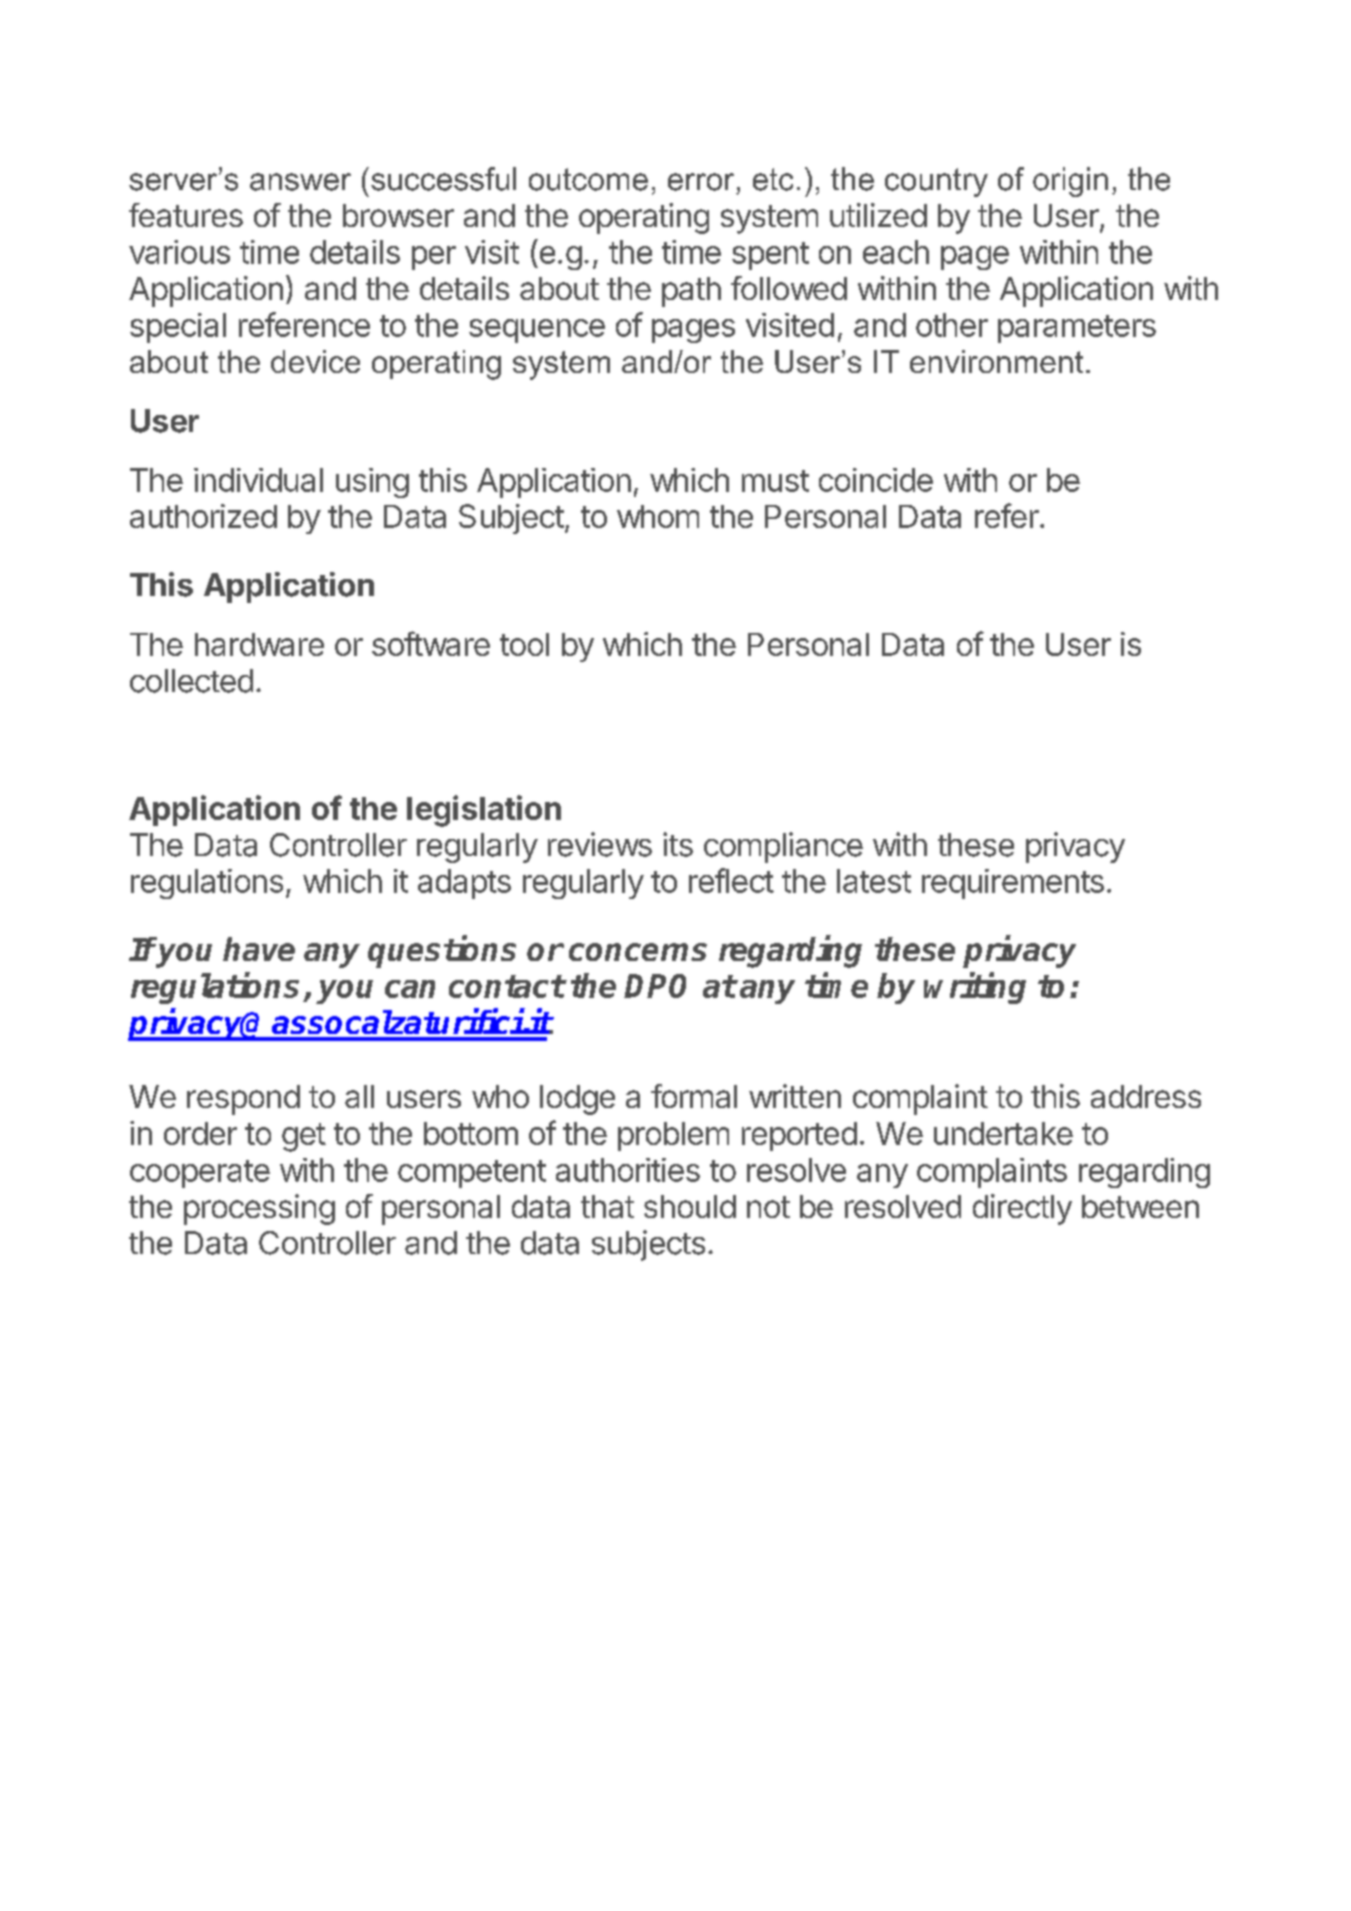 Image resolution: width=1351 pixels, height=1911 pixels. I want to click on authorities, so click(628, 1170).
